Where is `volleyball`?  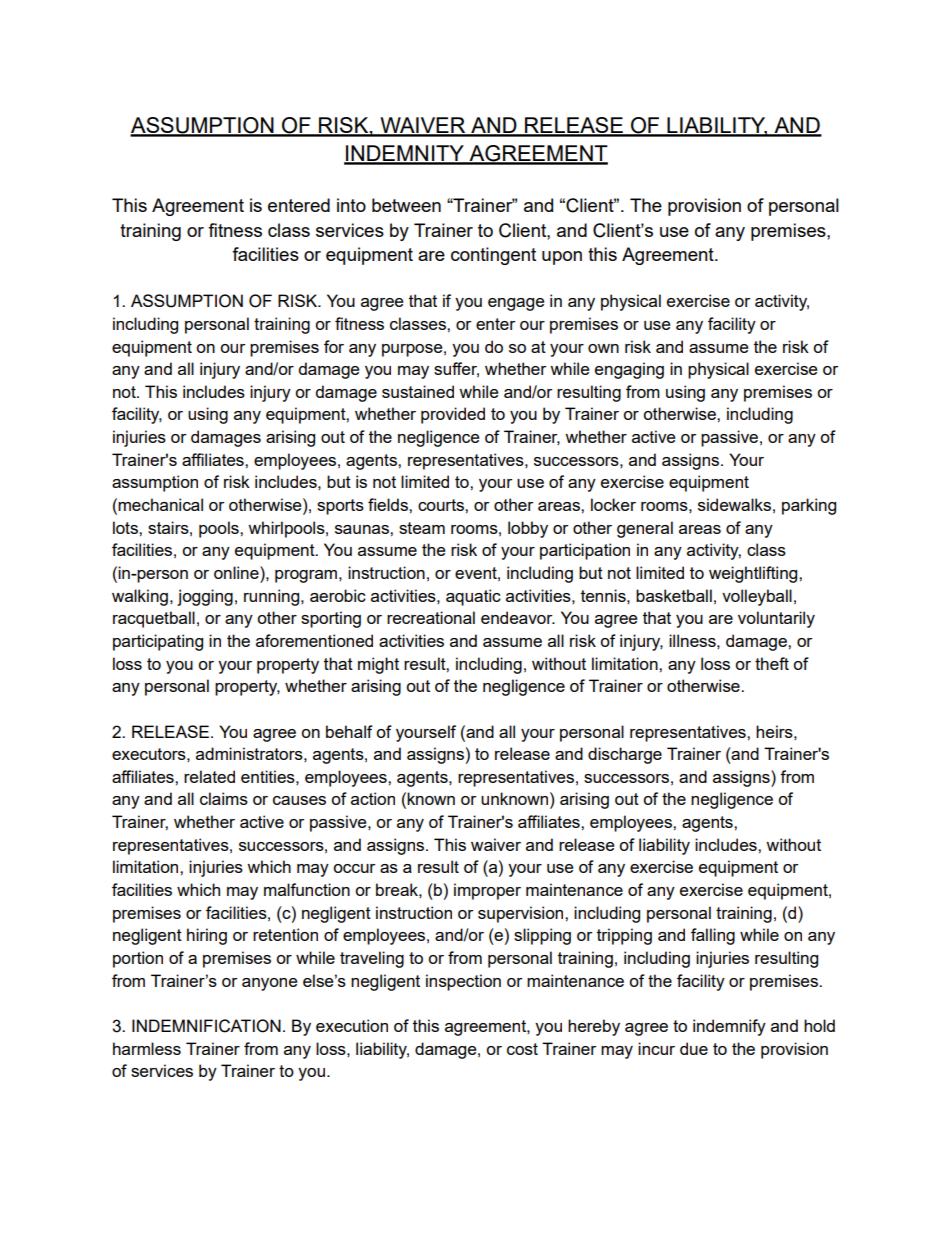
volleyball is located at coordinates (757, 597).
